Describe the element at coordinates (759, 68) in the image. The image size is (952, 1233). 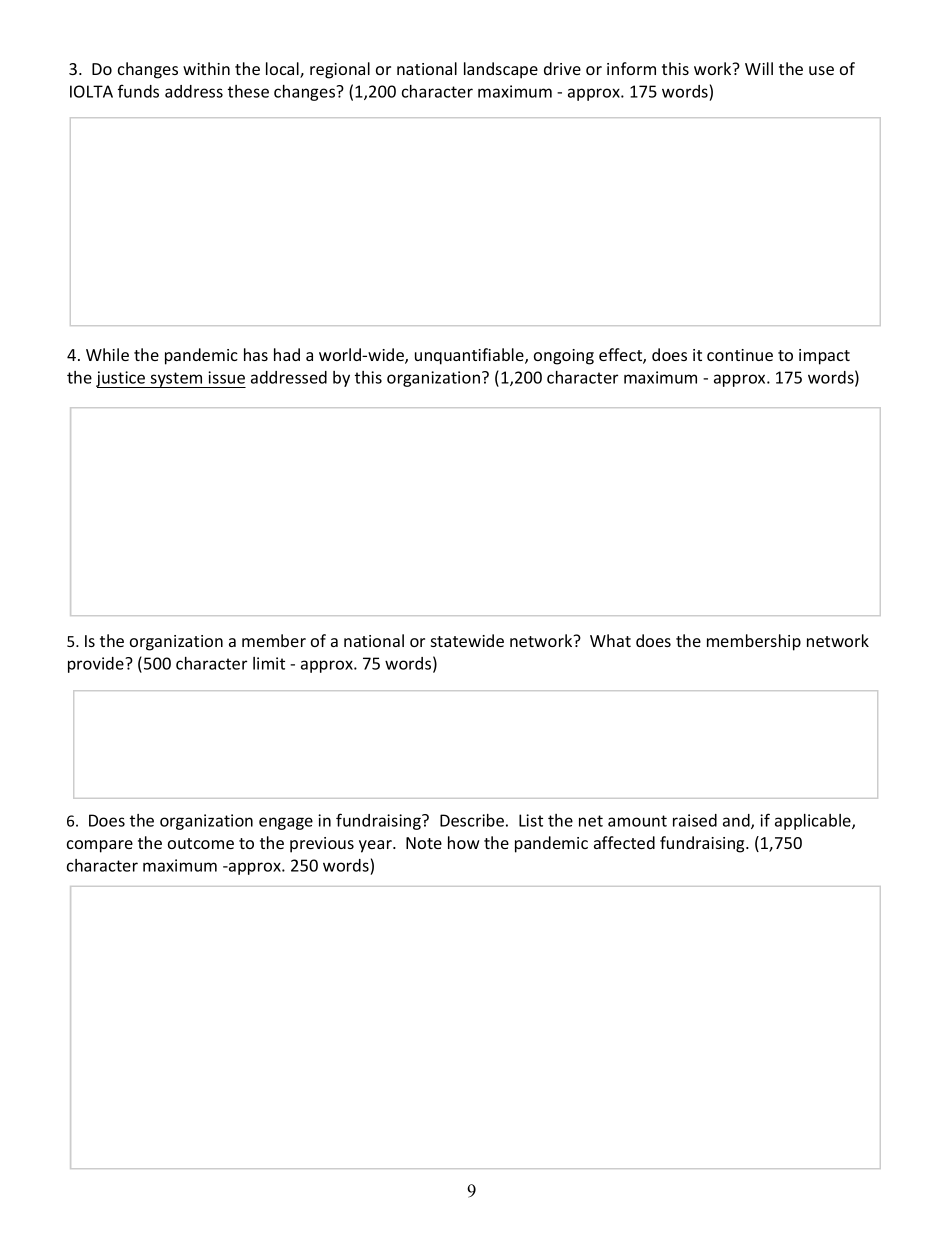
I see `Will` at that location.
